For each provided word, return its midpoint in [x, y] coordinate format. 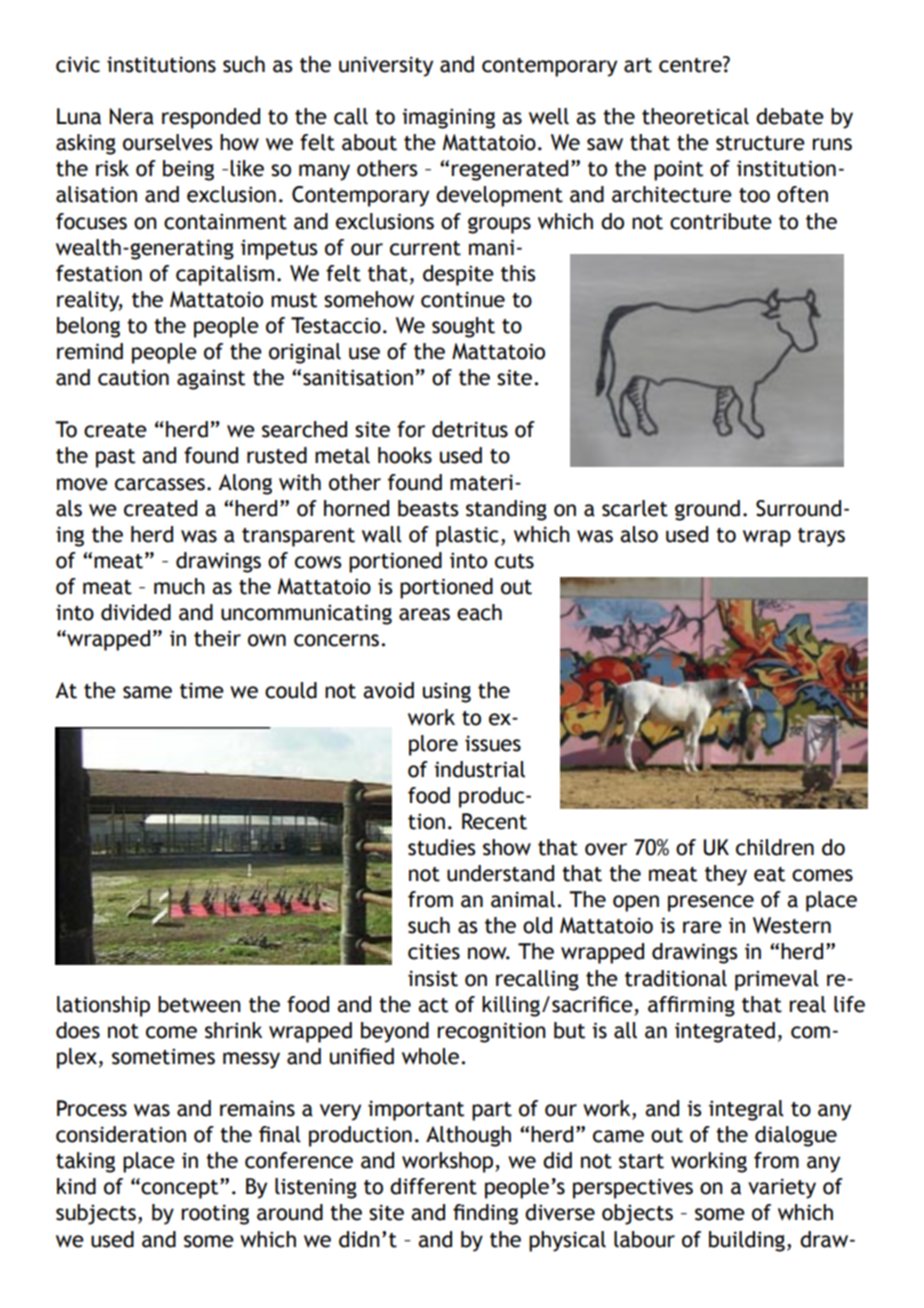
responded [211, 118]
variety [782, 1188]
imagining [448, 118]
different [433, 1186]
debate [790, 116]
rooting [215, 1214]
